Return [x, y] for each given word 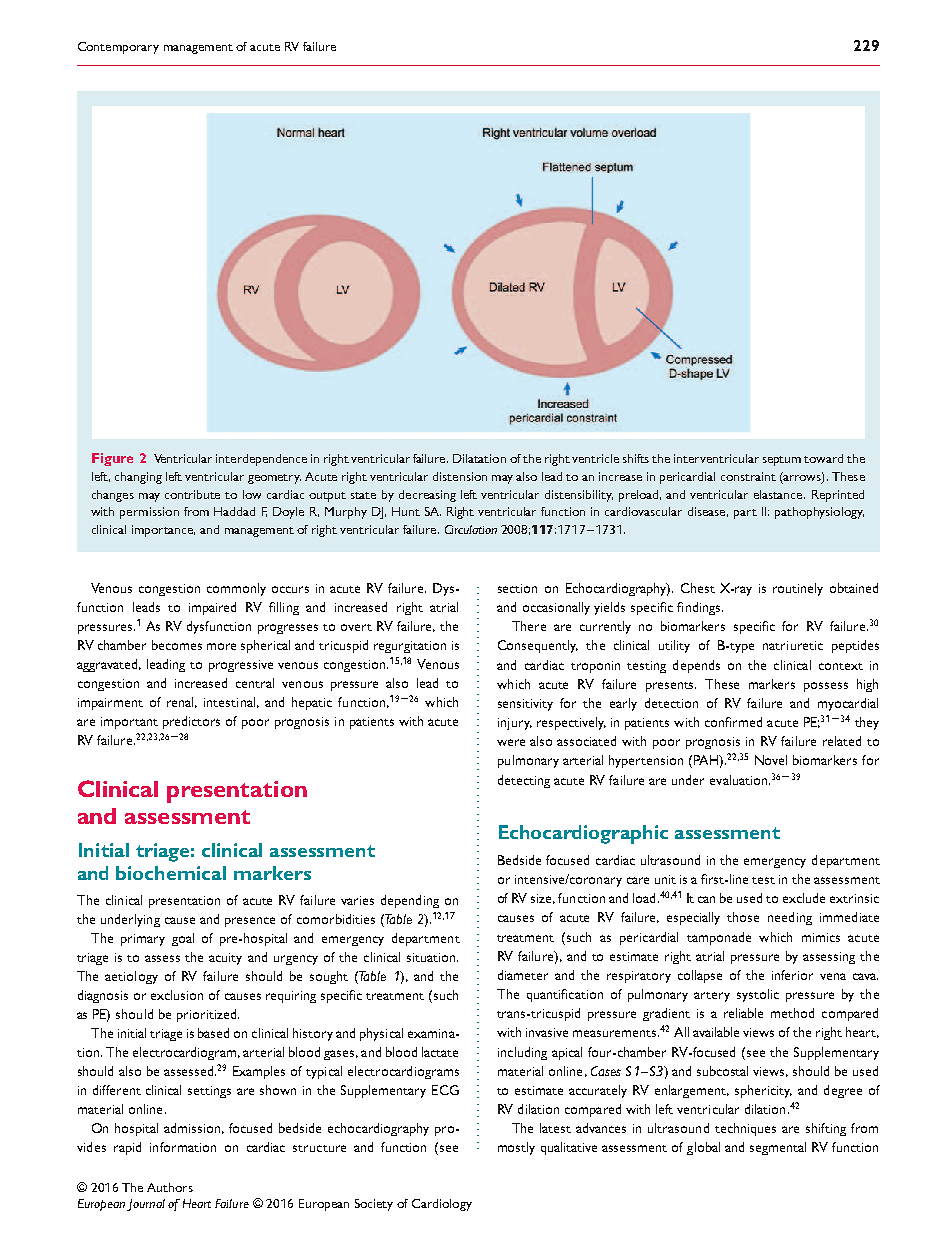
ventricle [595, 458]
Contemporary [118, 48]
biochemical [171, 873]
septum [782, 461]
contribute [192, 494]
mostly [516, 1148]
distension [460, 476]
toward [823, 458]
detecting [524, 781]
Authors [170, 1187]
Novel [771, 760]
